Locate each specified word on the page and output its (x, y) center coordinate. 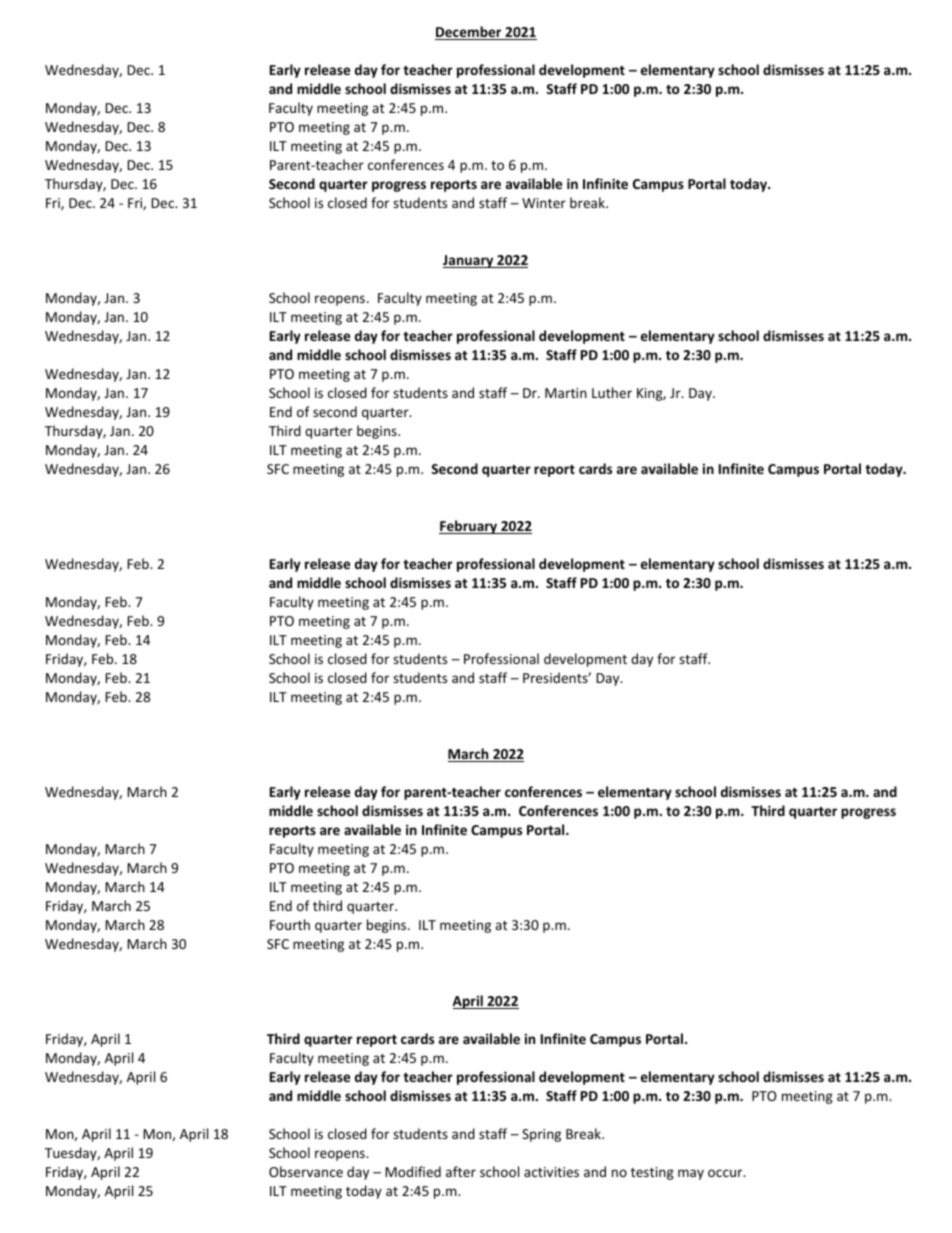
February (469, 527)
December (469, 33)
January (469, 261)
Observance (306, 1171)
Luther (612, 392)
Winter (544, 203)
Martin (566, 393)
